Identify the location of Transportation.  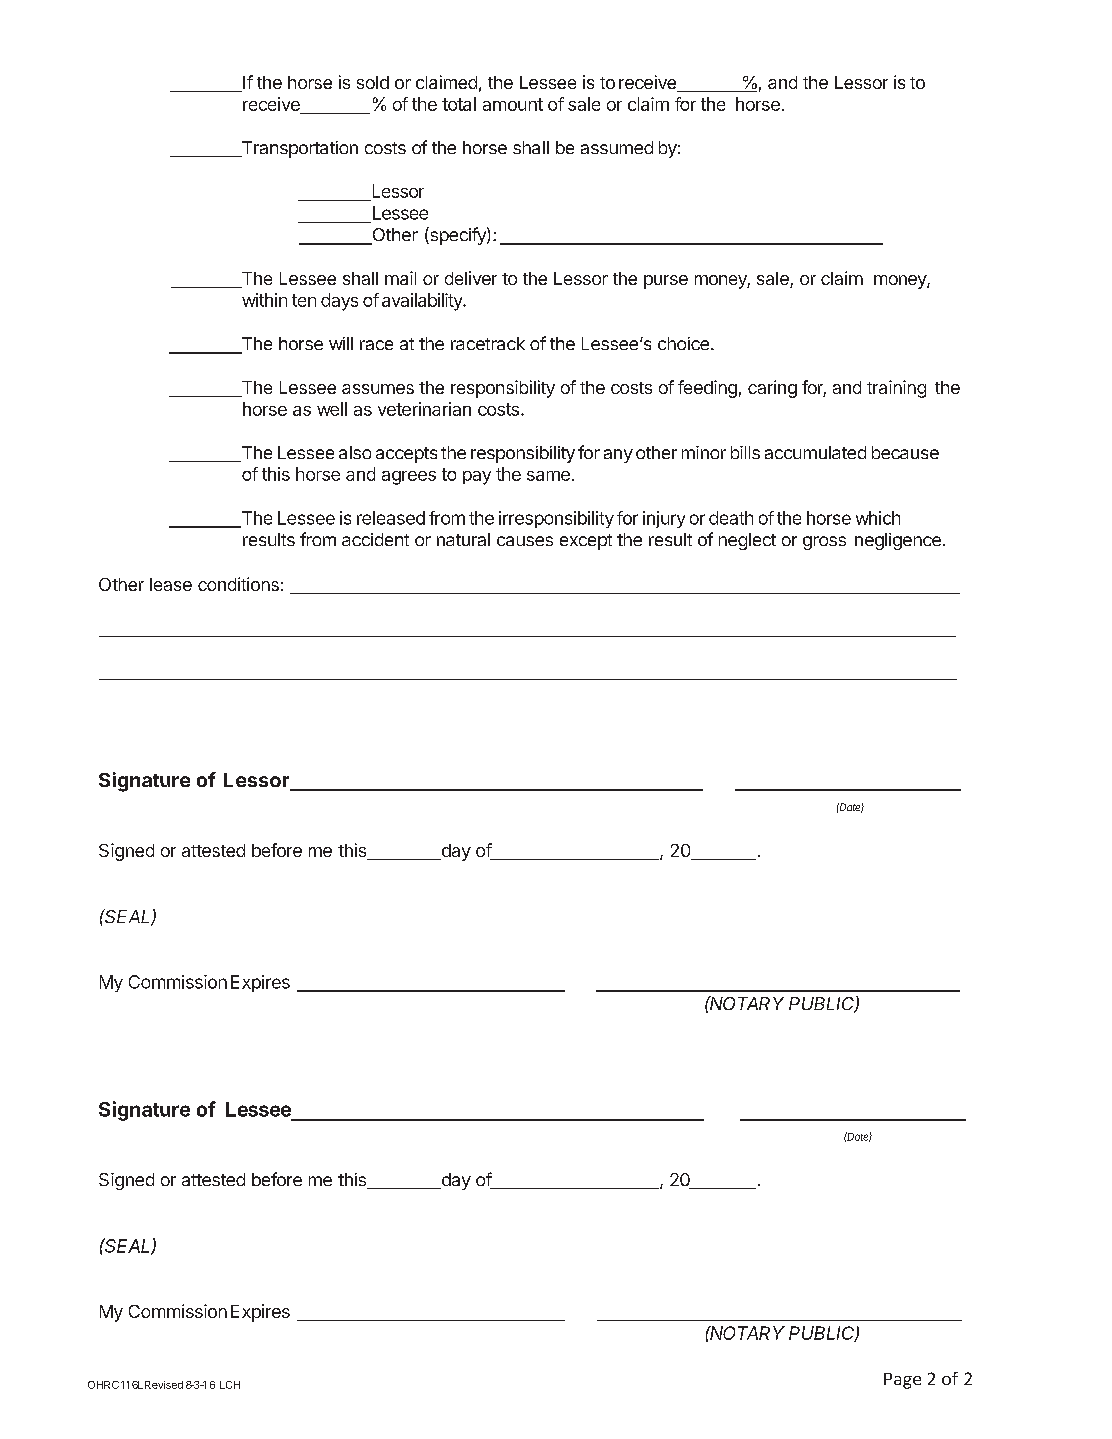
(298, 149).
